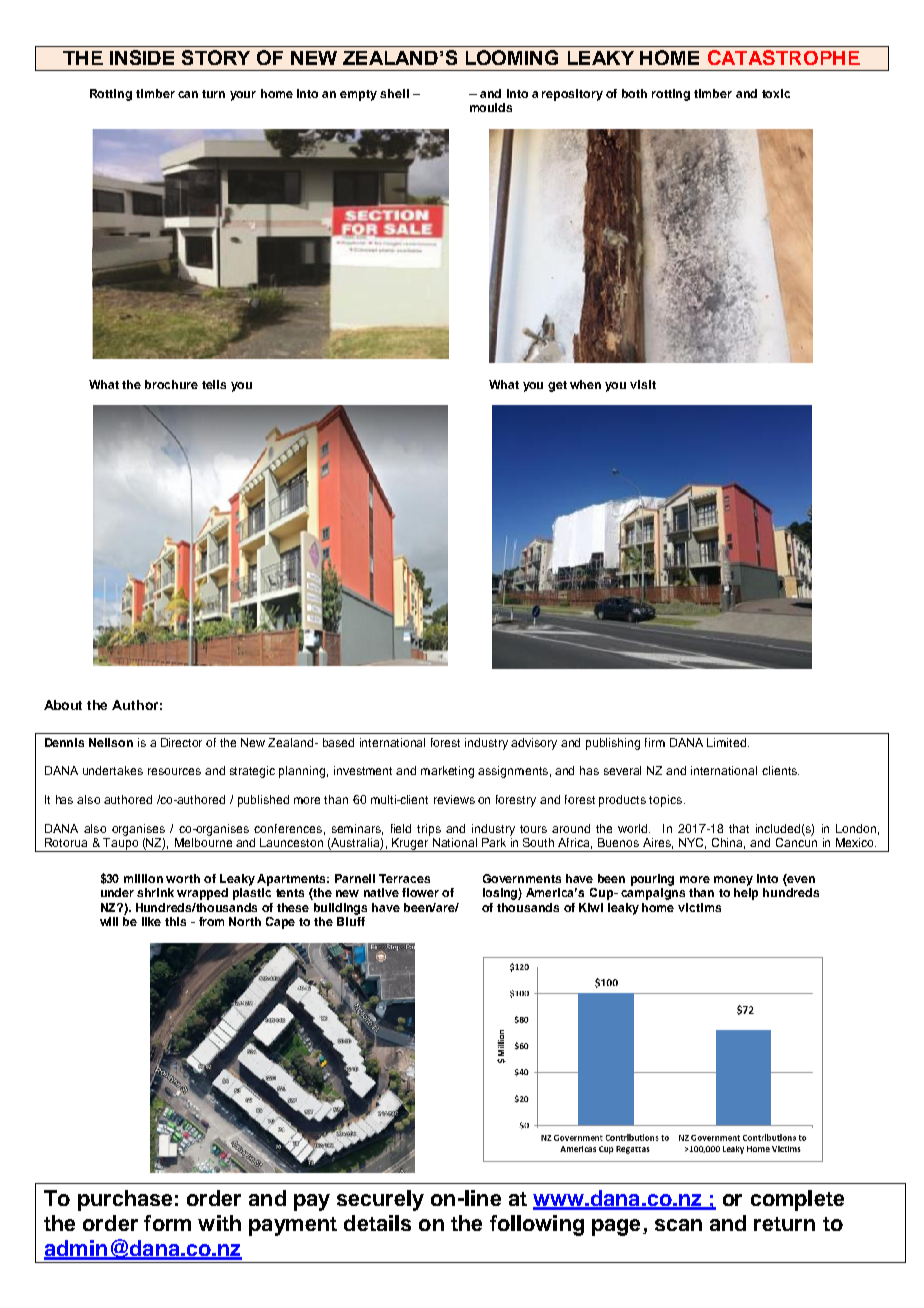 The image size is (924, 1308). Describe the element at coordinates (491, 107) in the document. I see `moulds` at that location.
